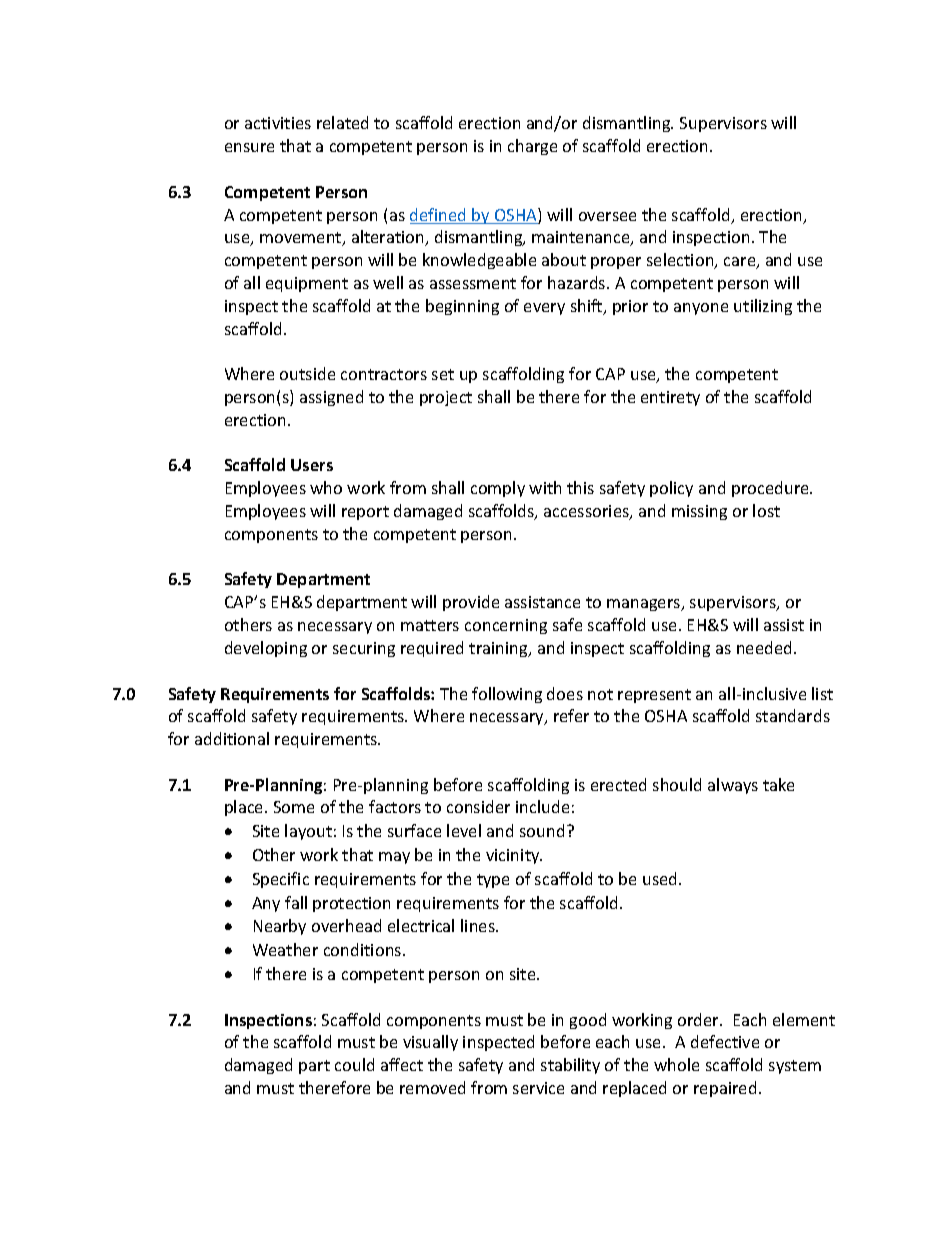 This screenshot has height=1233, width=952. I want to click on standards, so click(793, 715).
